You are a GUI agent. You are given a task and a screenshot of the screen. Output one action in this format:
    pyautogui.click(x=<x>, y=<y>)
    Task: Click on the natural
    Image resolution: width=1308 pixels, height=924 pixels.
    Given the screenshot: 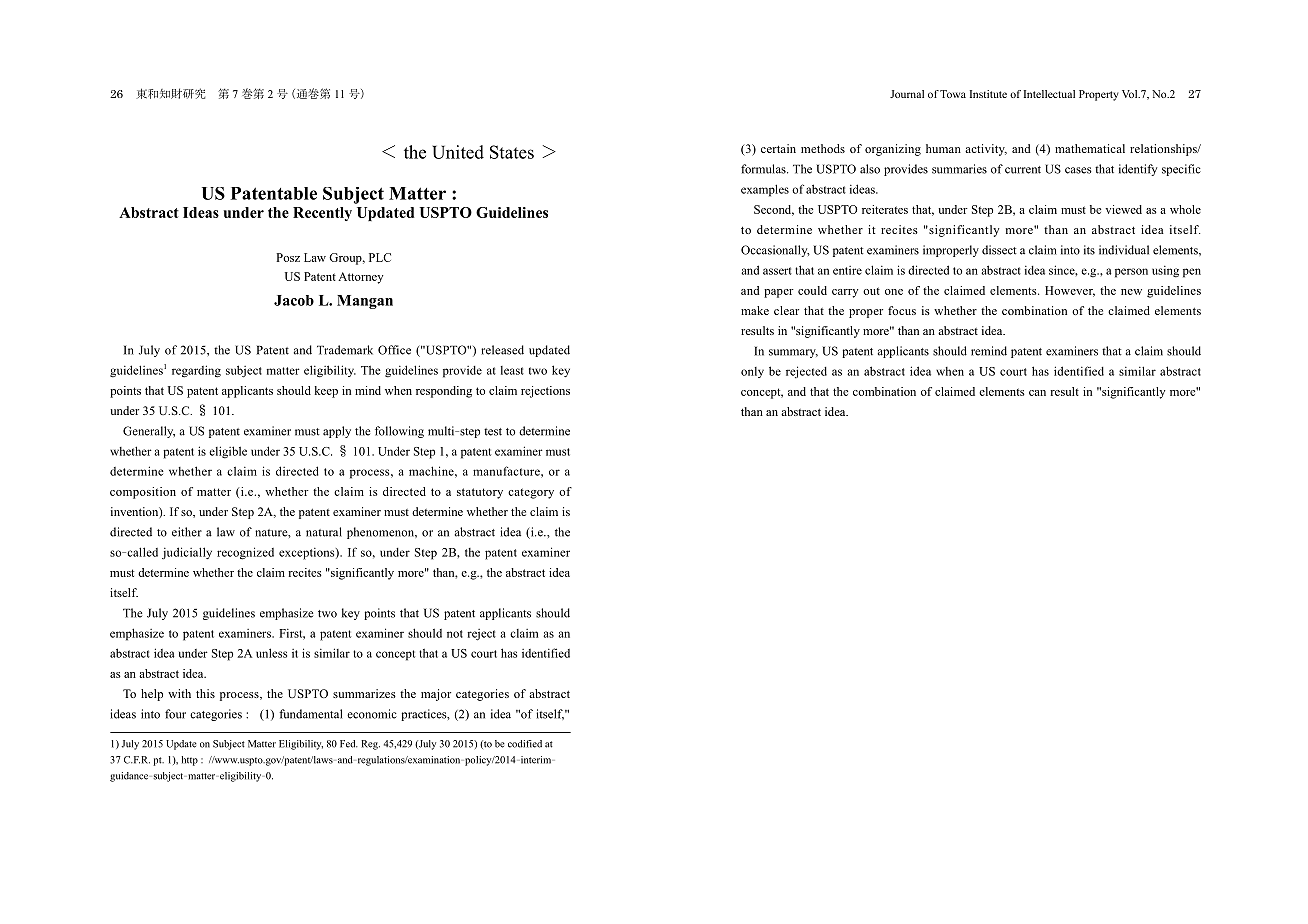 What is the action you would take?
    pyautogui.click(x=324, y=532)
